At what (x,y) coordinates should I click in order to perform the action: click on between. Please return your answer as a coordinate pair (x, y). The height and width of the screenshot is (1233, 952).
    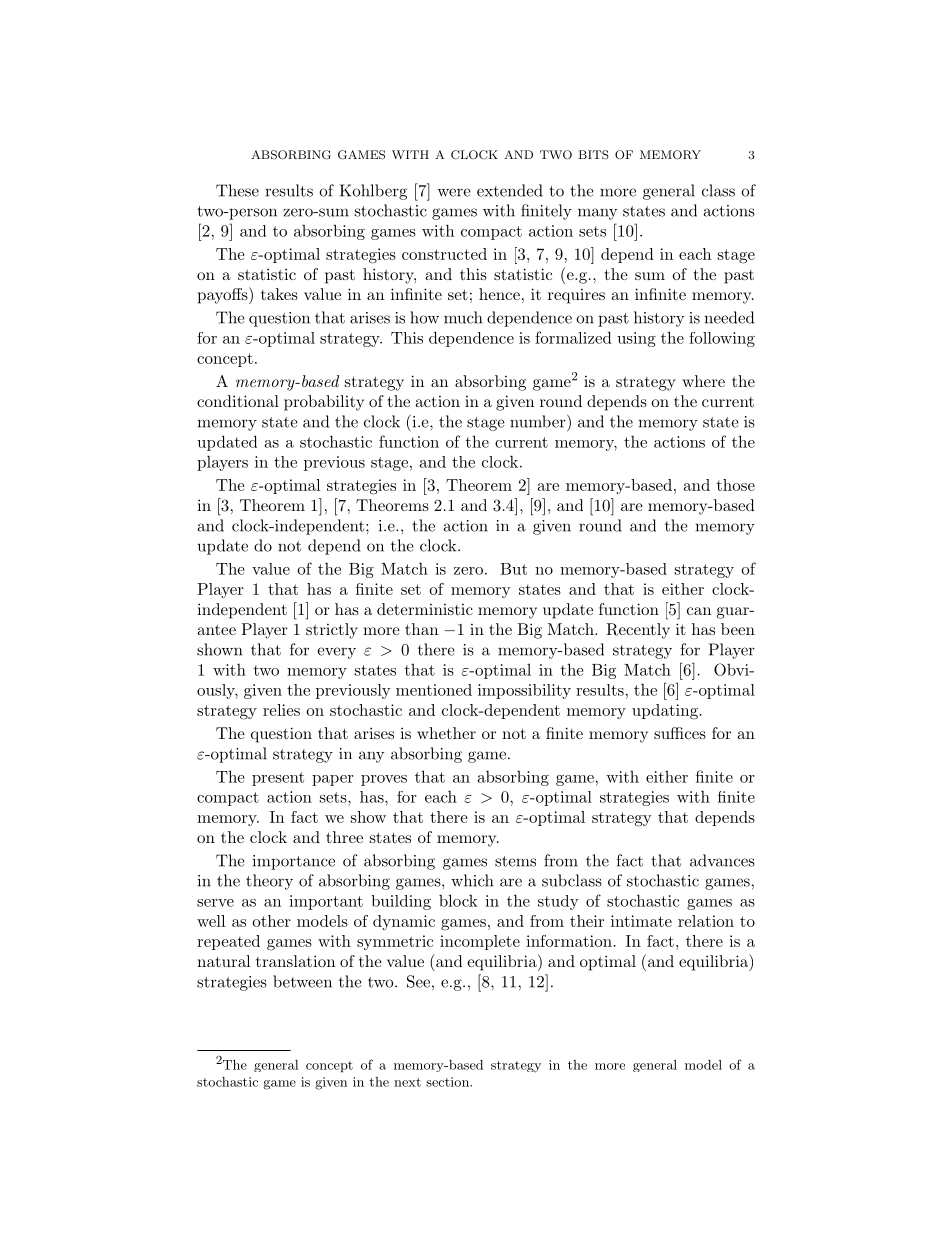
    Looking at the image, I should click on (302, 981).
